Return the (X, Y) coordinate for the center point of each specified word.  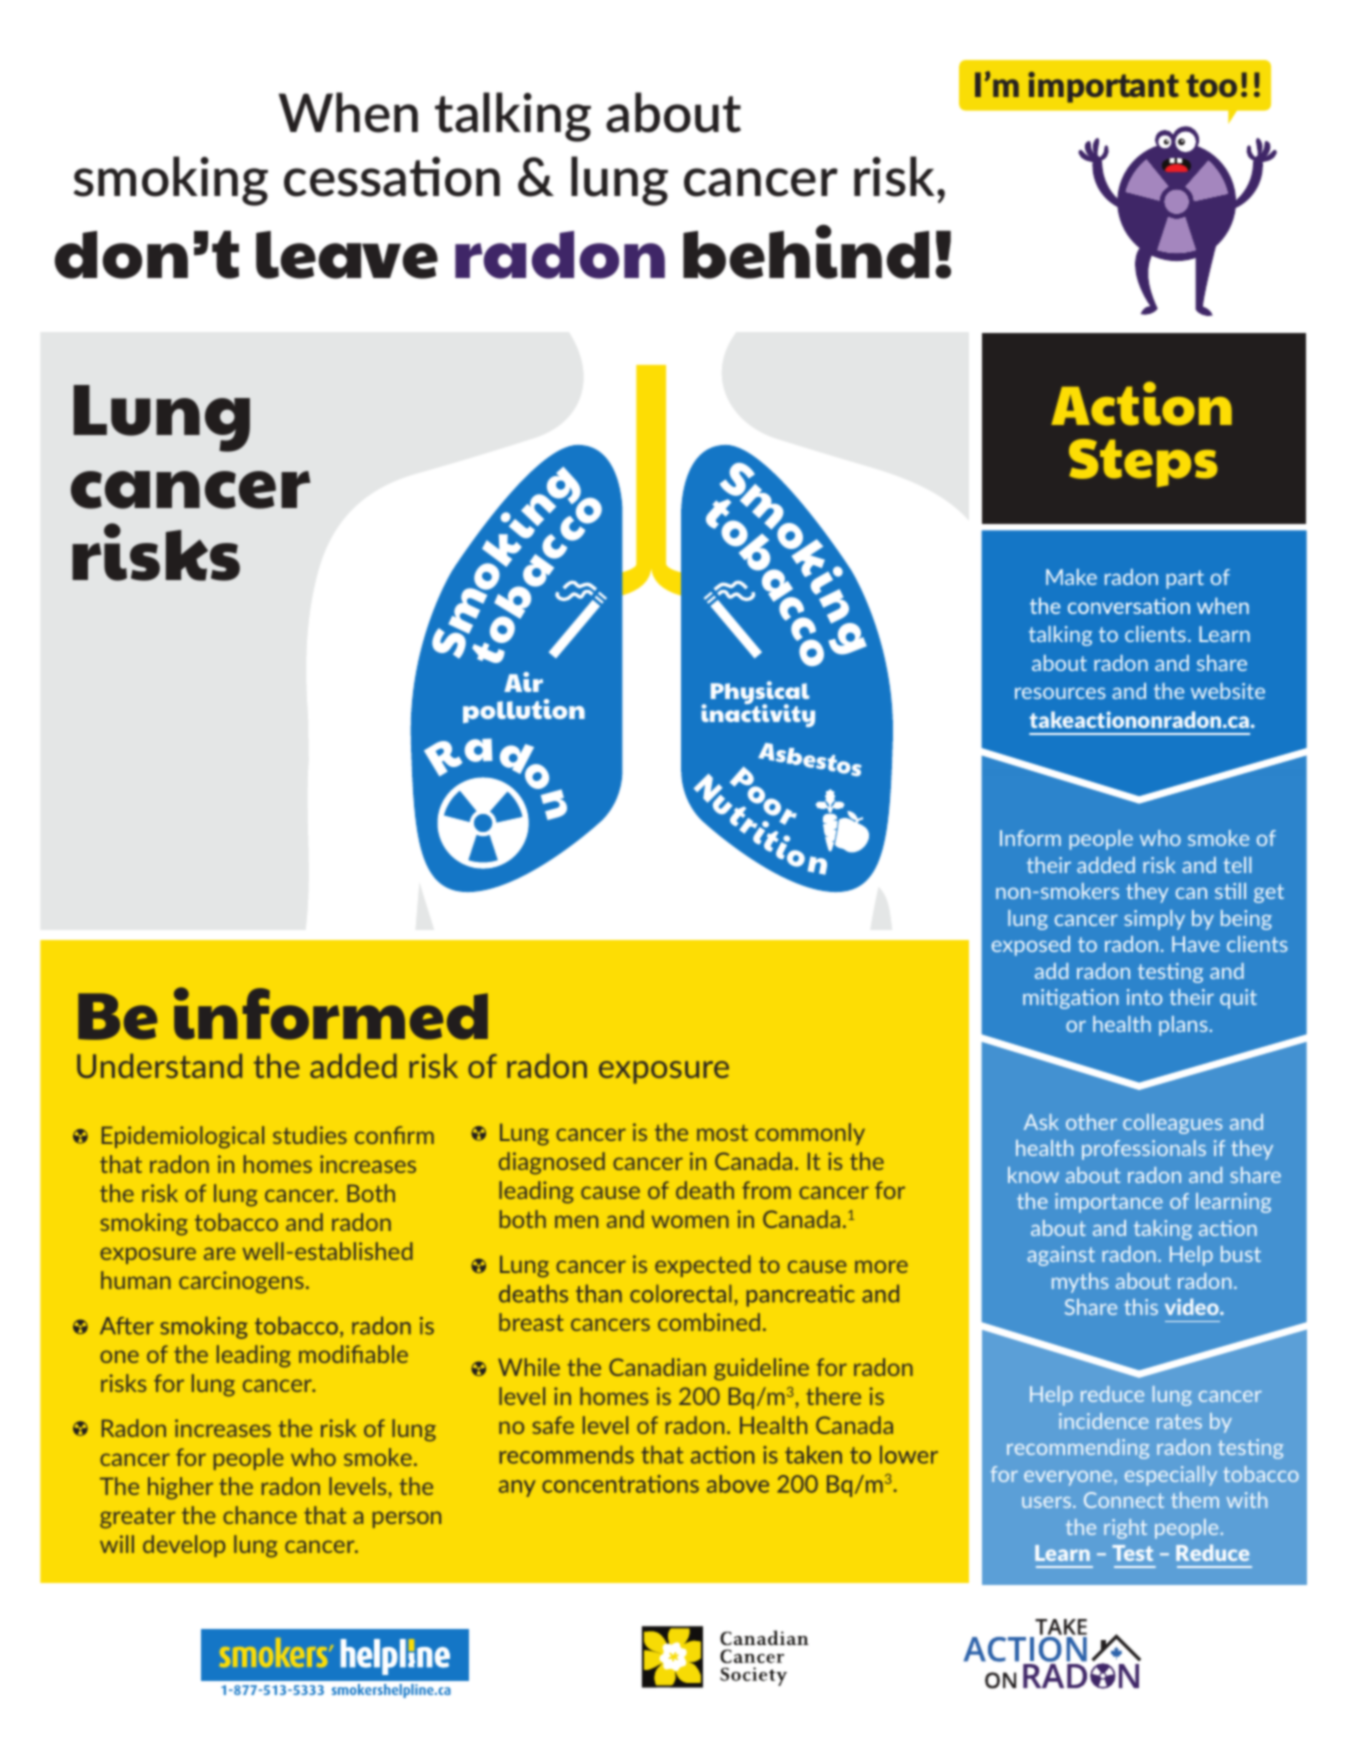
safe (553, 1425)
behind (806, 251)
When (348, 112)
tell (1237, 865)
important (1103, 87)
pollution (524, 711)
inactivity (758, 714)
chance (260, 1515)
